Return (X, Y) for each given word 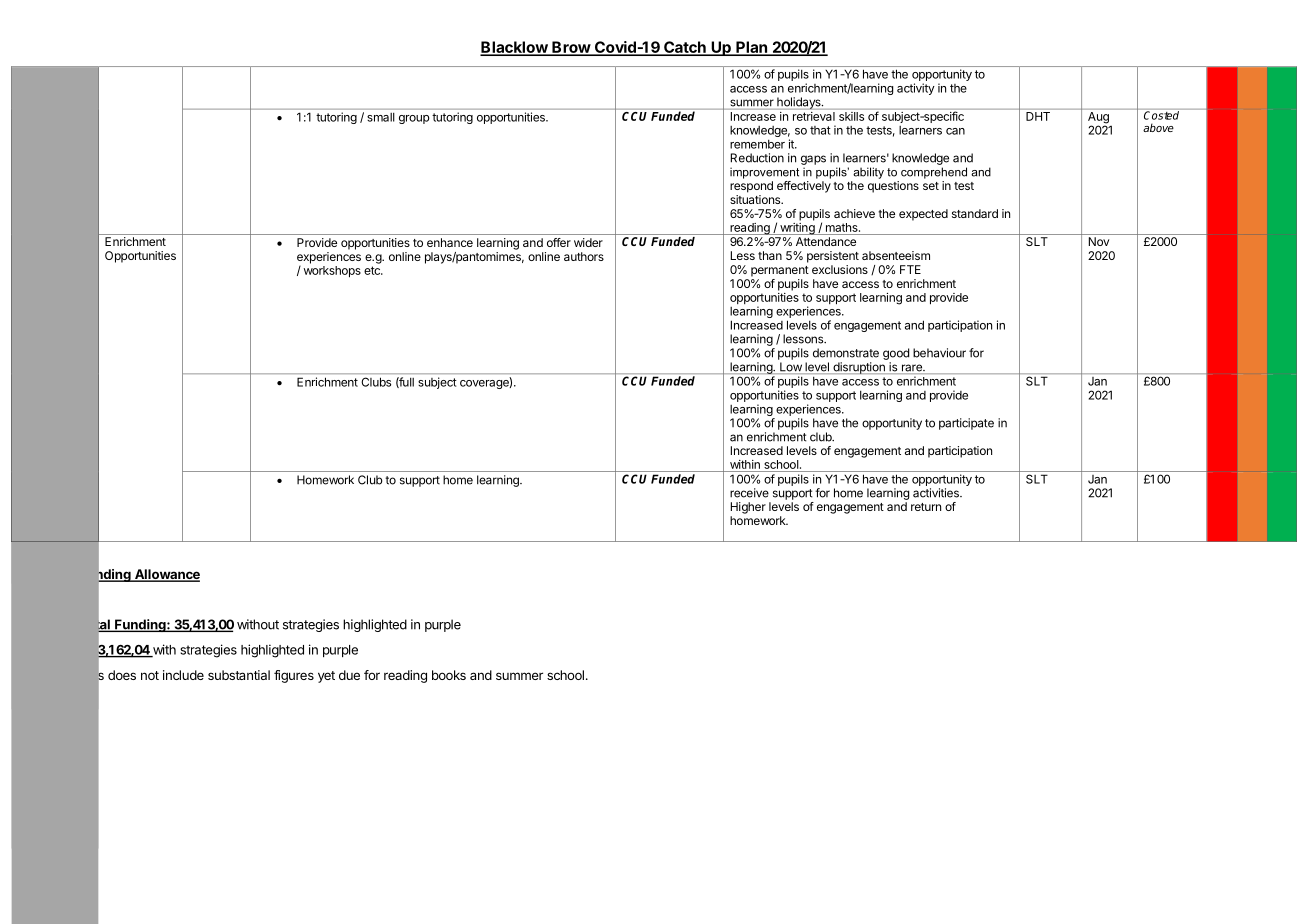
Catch (685, 48)
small (380, 117)
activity (916, 89)
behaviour (939, 353)
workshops (332, 272)
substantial (239, 675)
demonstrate (846, 353)
